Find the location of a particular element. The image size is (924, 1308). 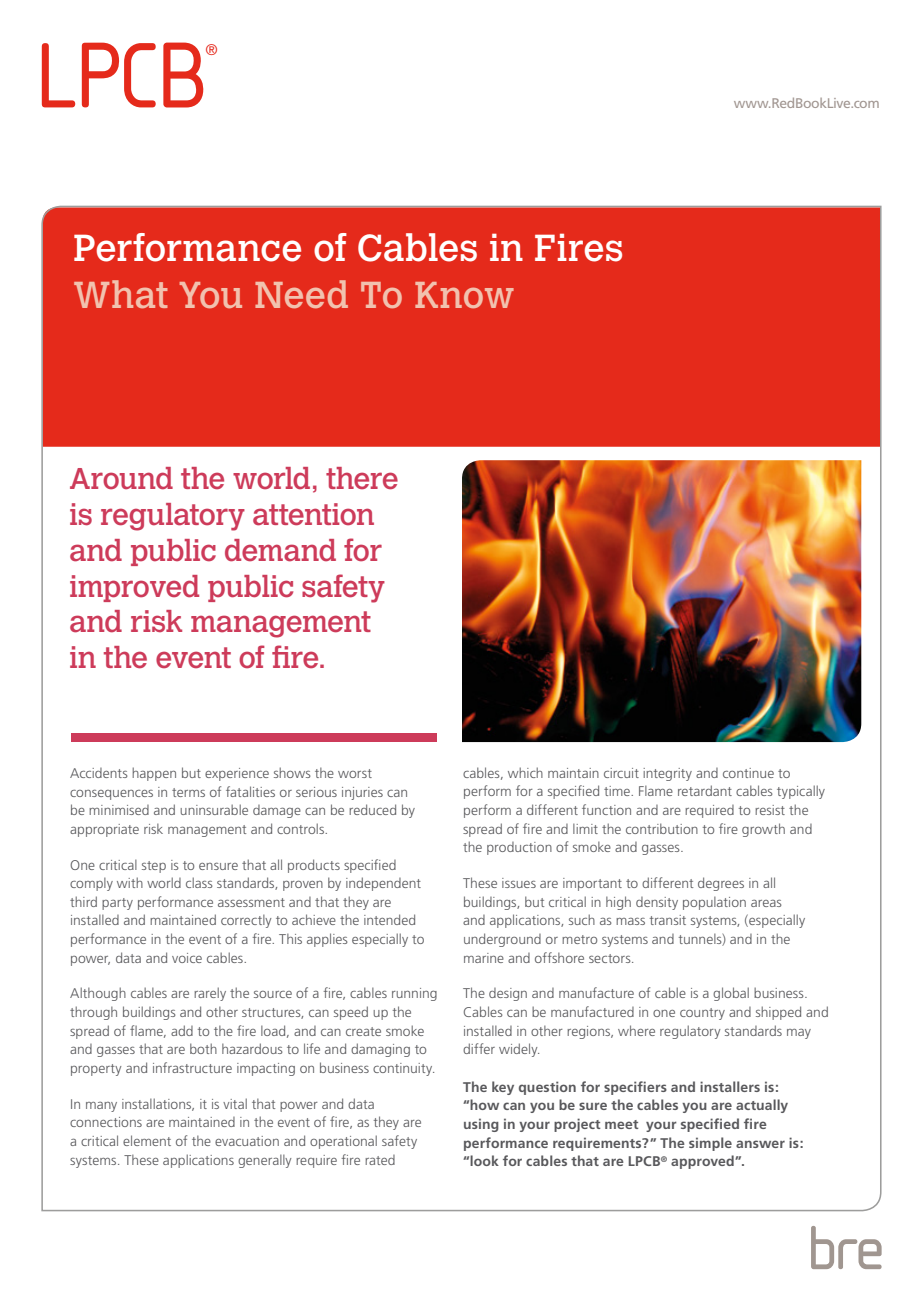

element is located at coordinates (147, 1140).
